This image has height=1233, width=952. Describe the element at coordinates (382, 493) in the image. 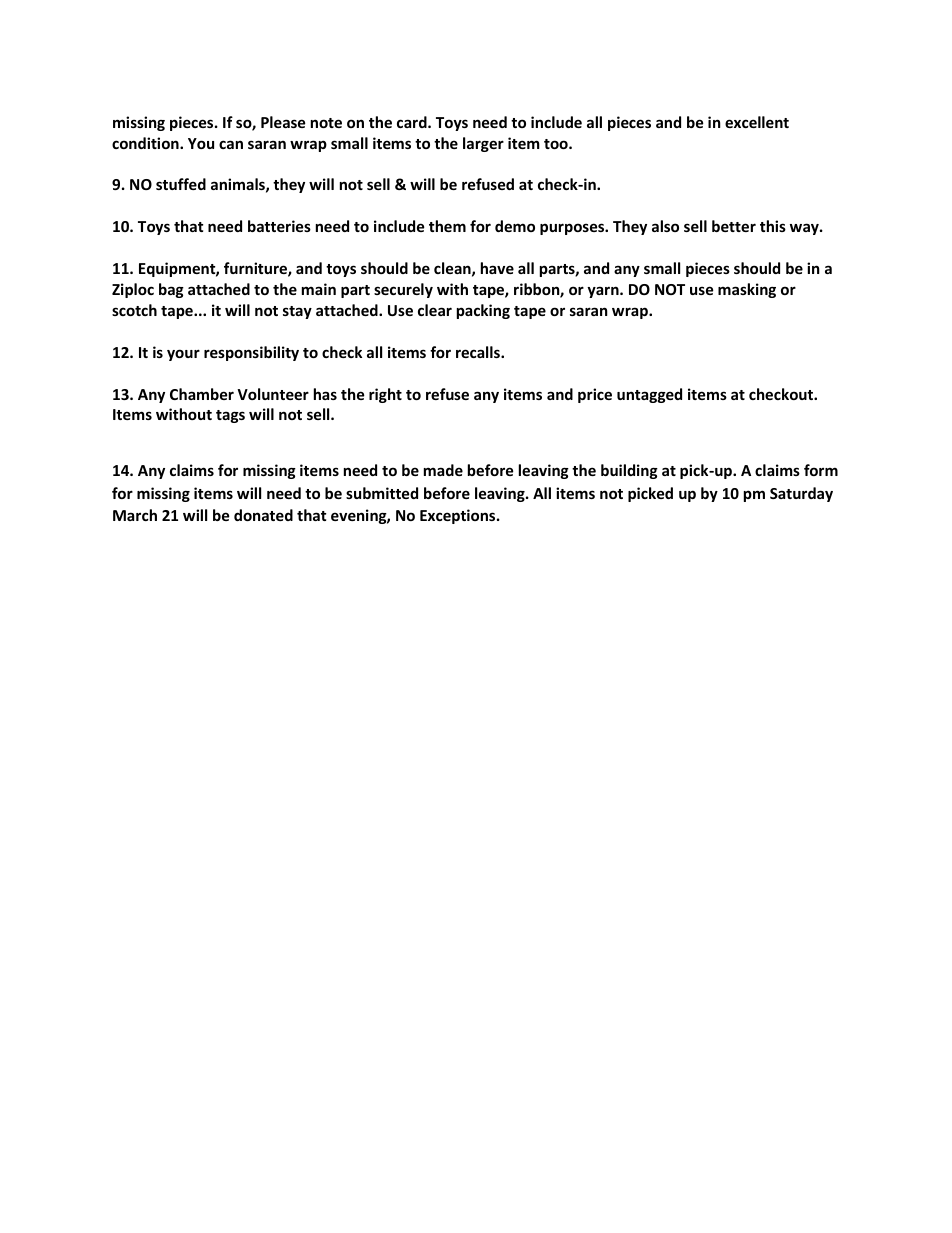

I see `submitted` at that location.
